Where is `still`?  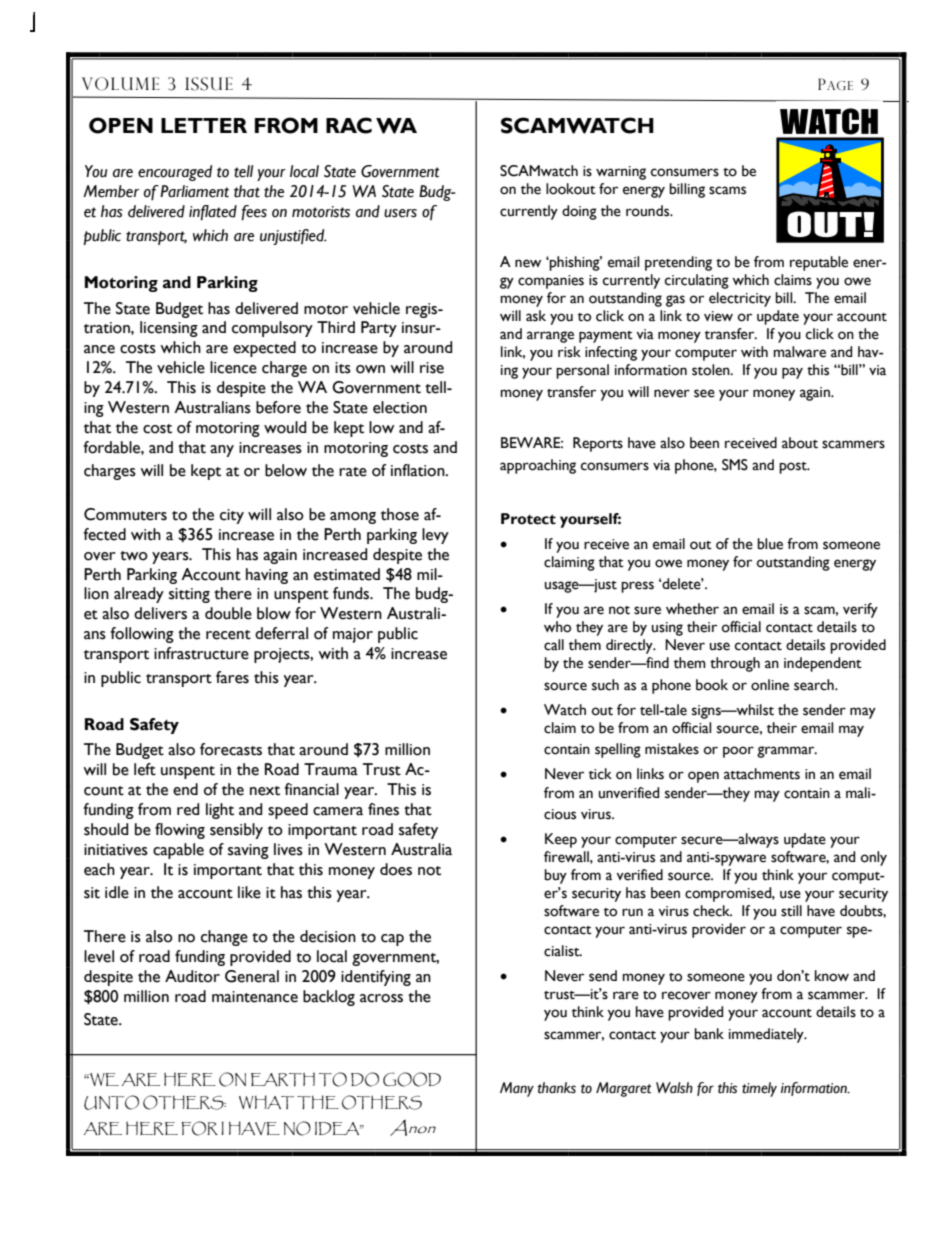 still is located at coordinates (791, 911).
